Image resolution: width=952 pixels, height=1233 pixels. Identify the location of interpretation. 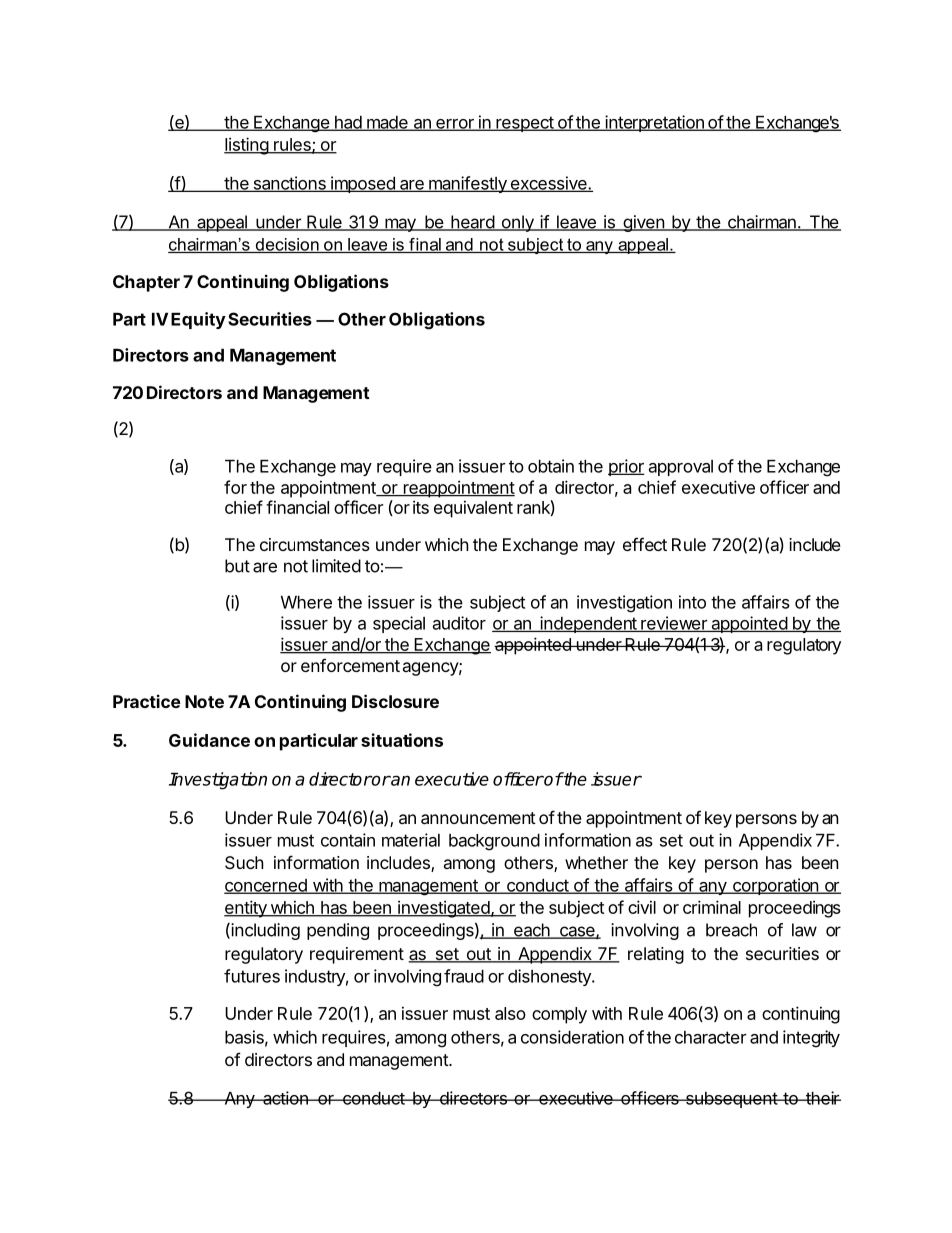
(654, 123).
